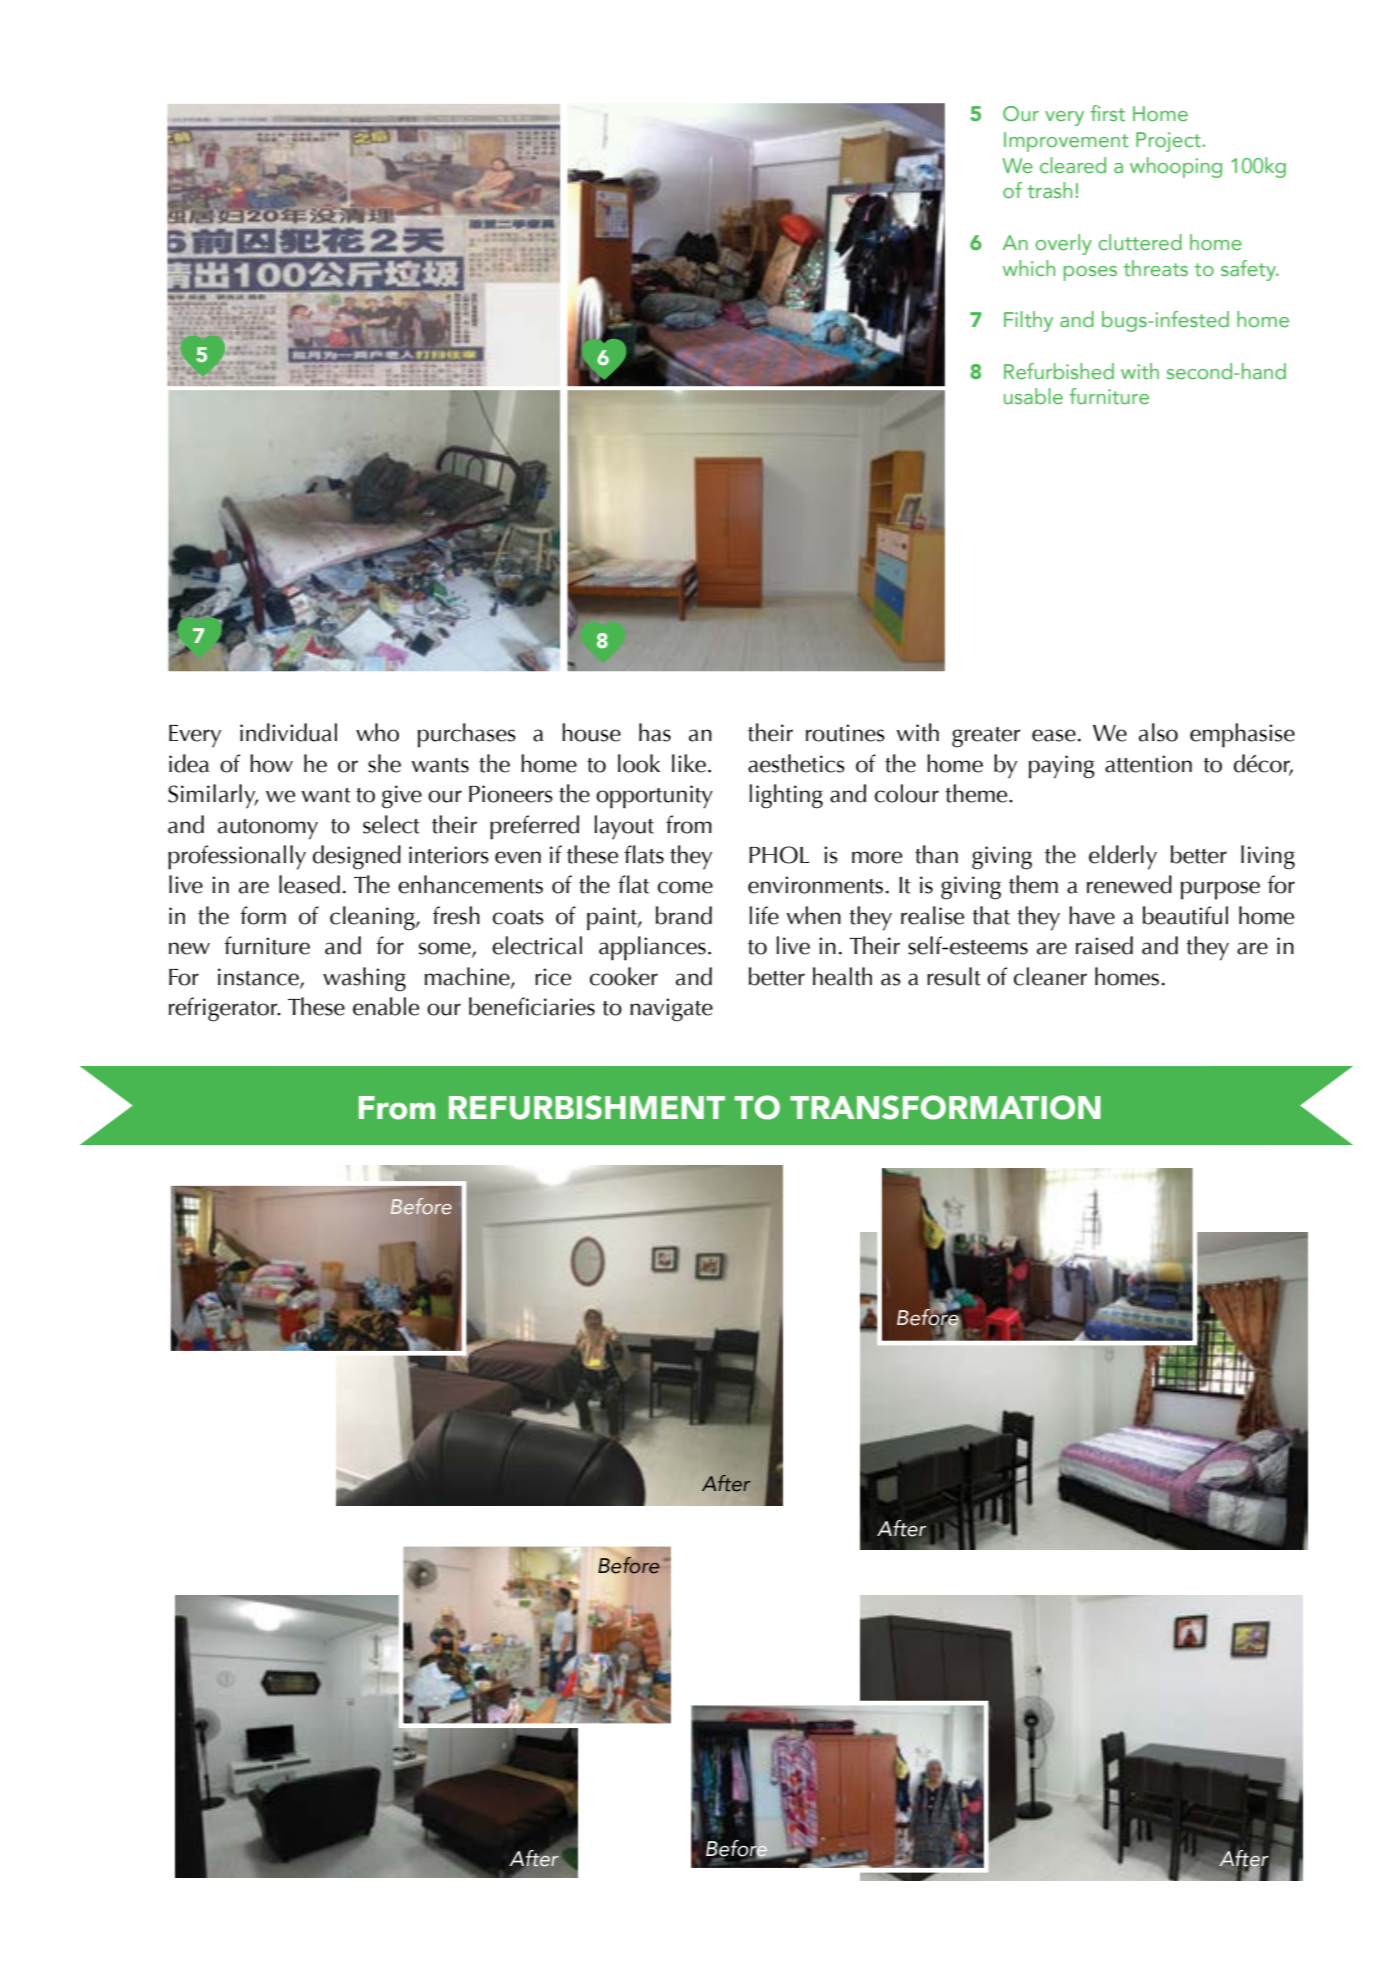  I want to click on Project, so click(1169, 142).
